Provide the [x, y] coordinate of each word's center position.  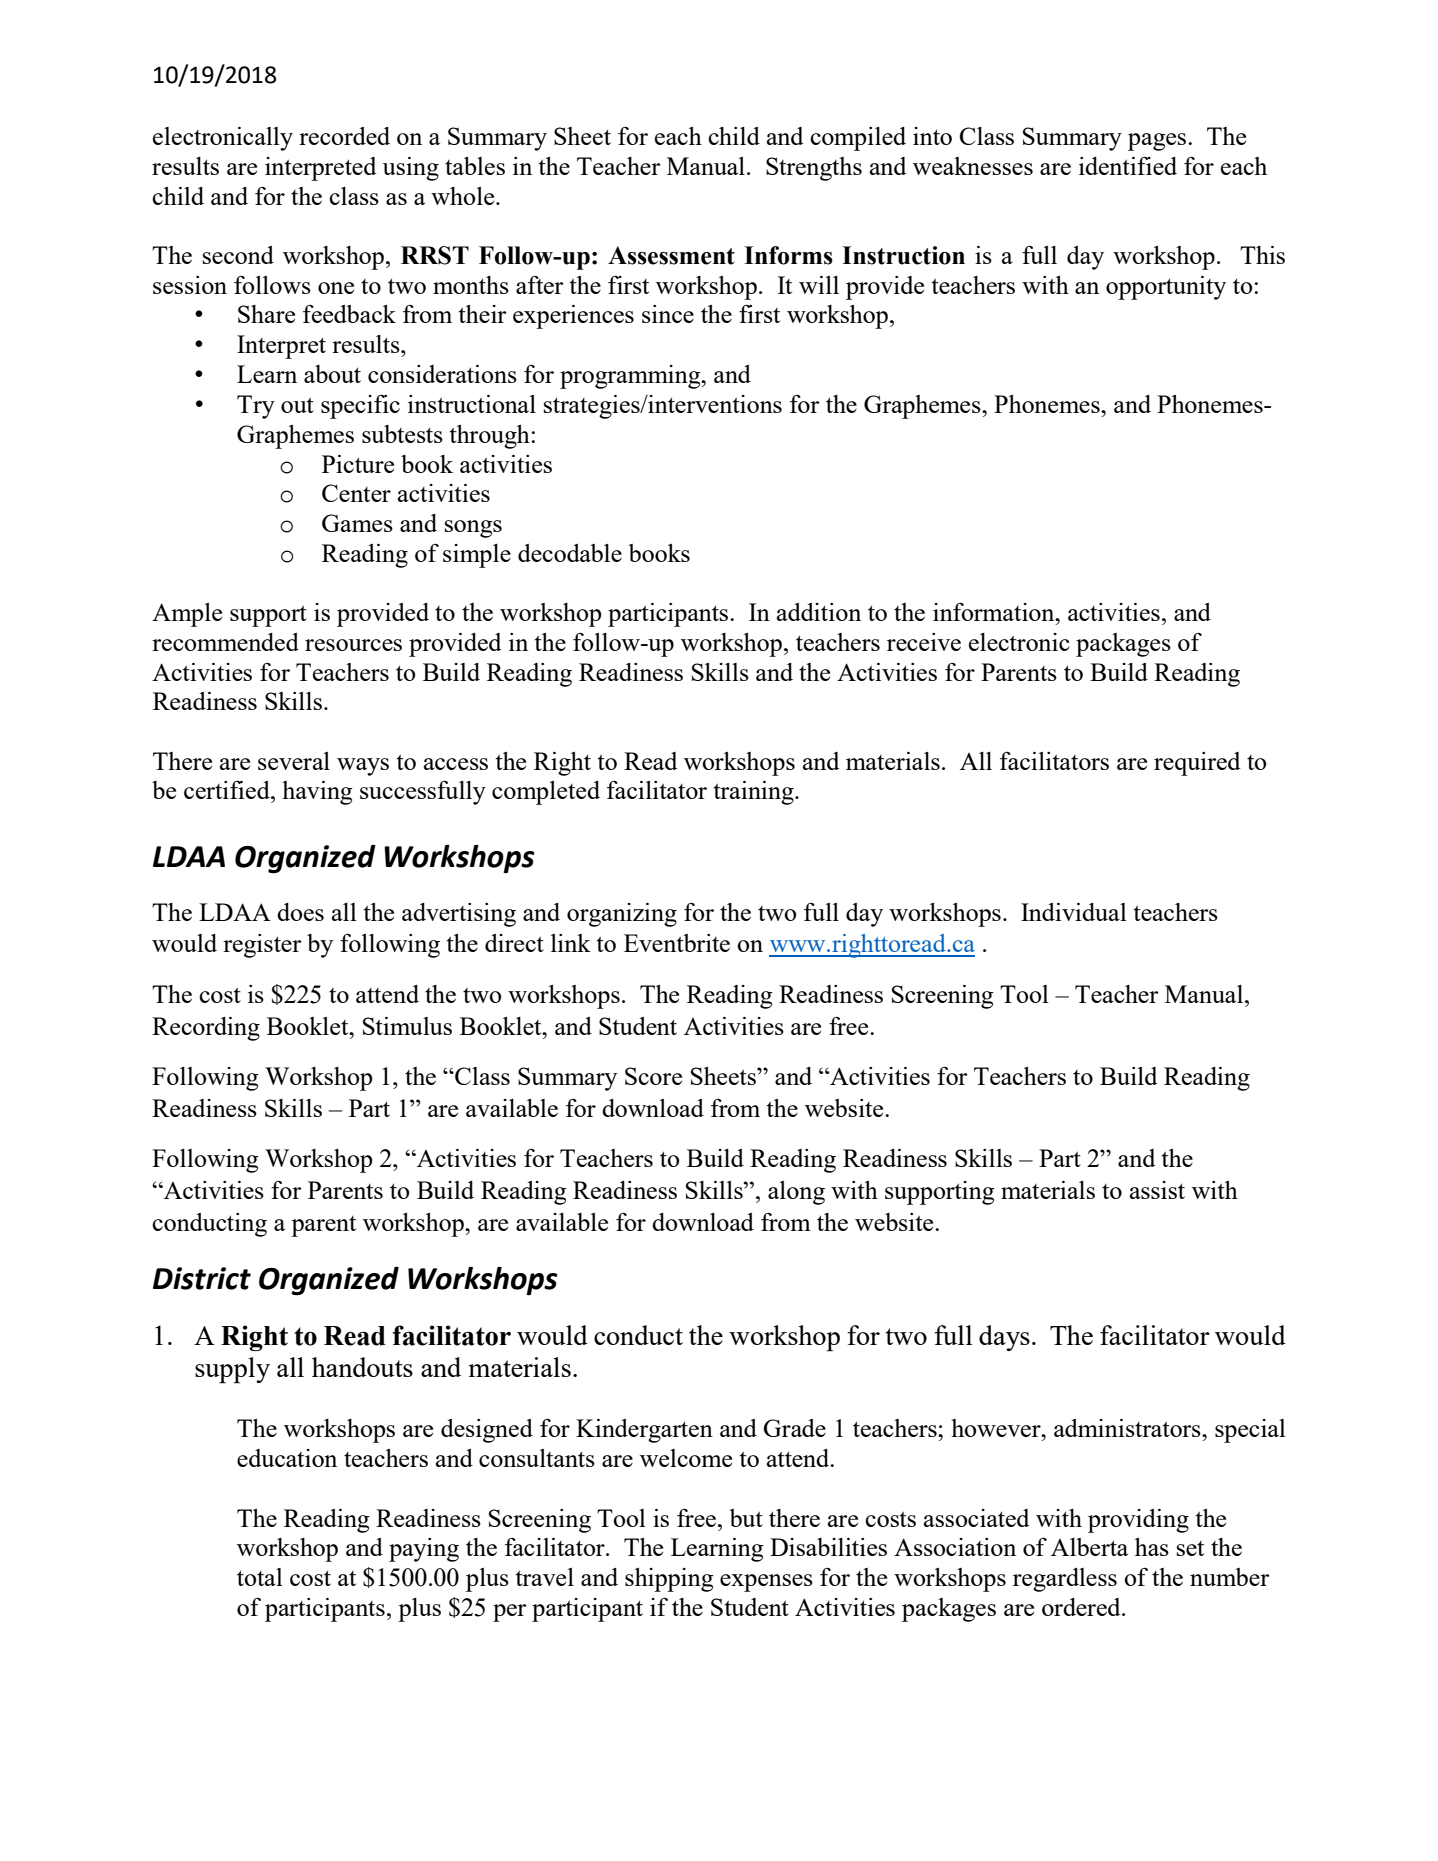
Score [653, 1076]
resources [353, 645]
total [260, 1577]
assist [1157, 1190]
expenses [766, 1583]
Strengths [814, 169]
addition [819, 612]
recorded [344, 136]
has [1152, 1547]
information [995, 611]
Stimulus [407, 1026]
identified [1128, 165]
